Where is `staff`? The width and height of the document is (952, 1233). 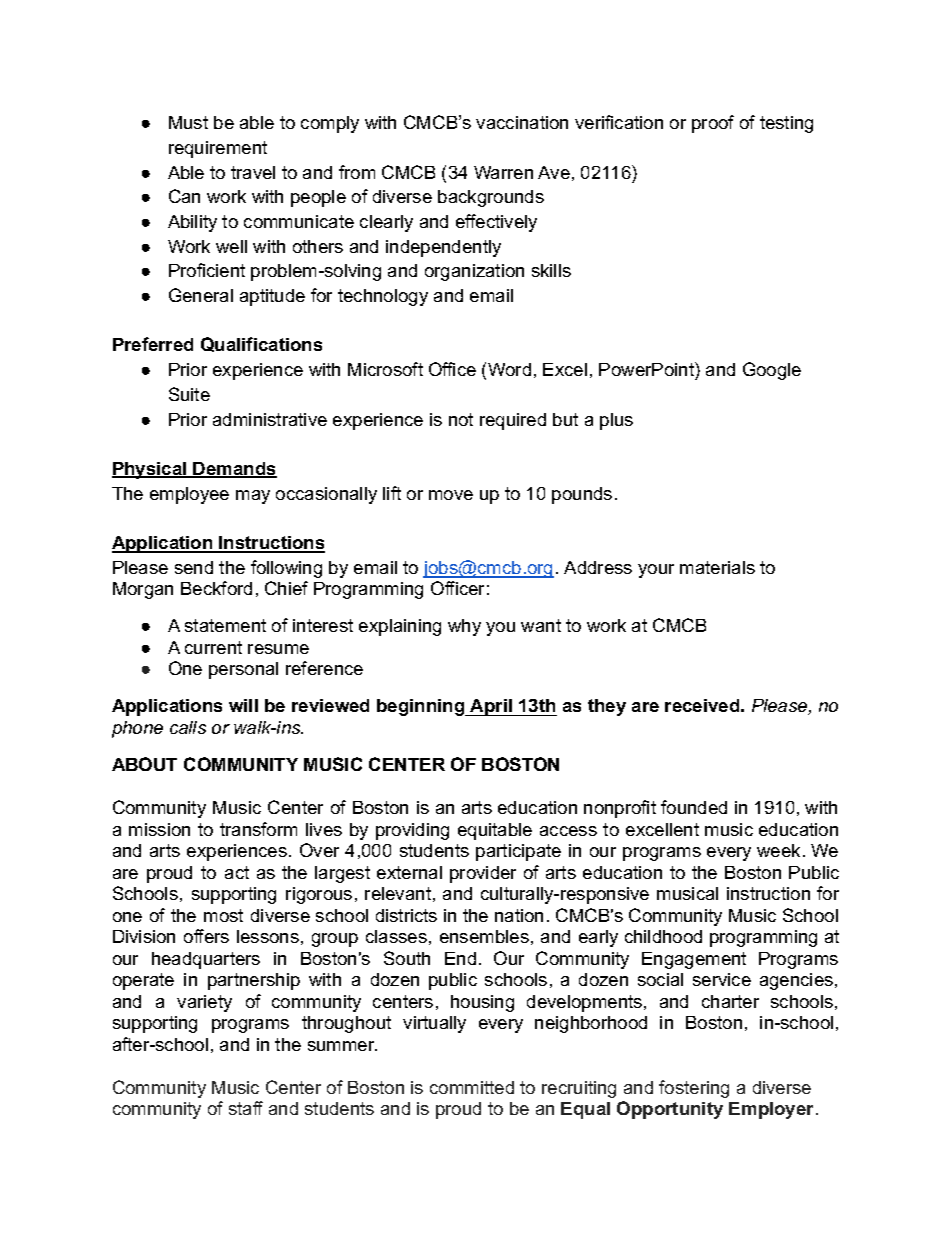
staff is located at coordinates (246, 1108).
